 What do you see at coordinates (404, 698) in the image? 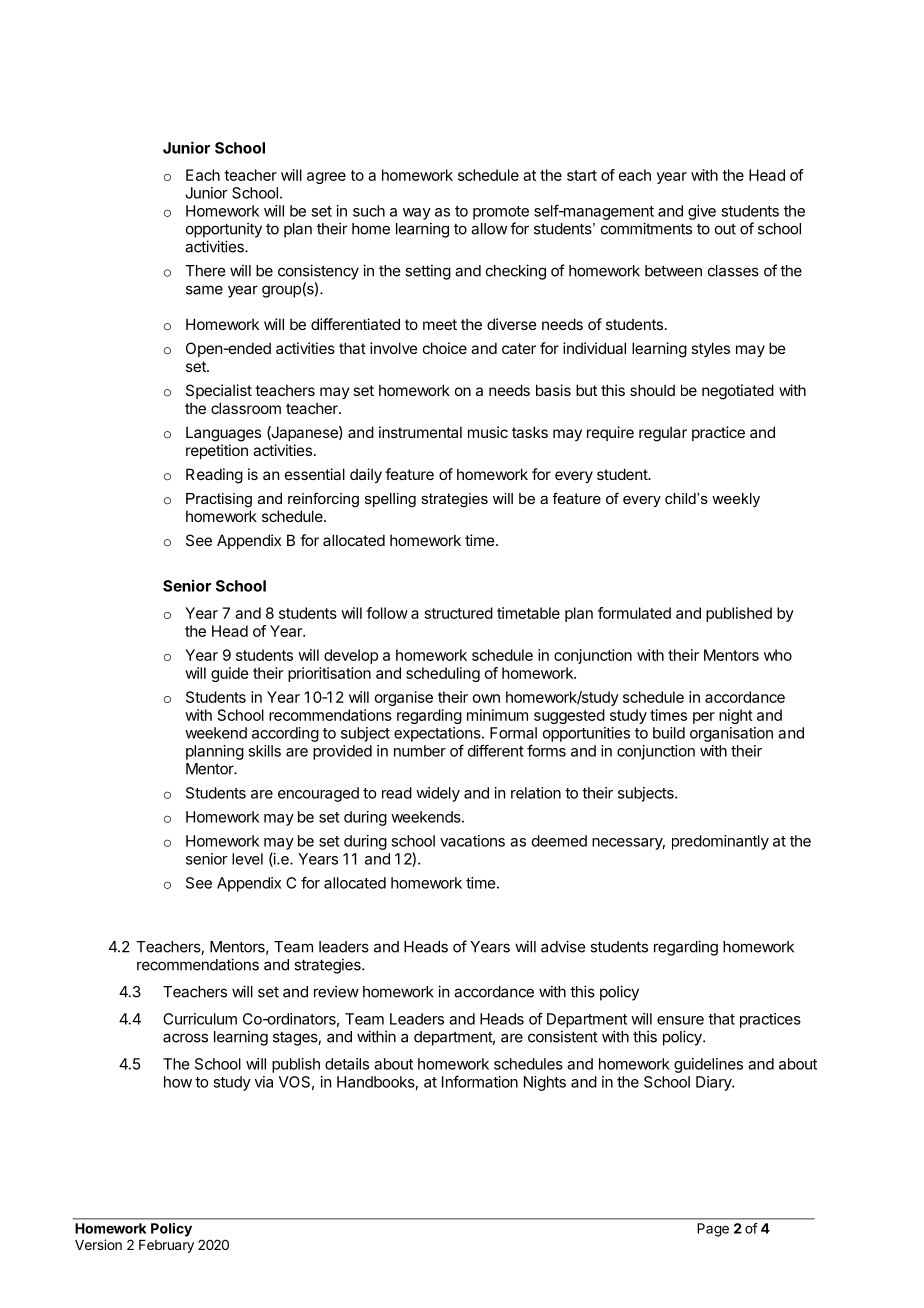
I see `organise` at bounding box center [404, 698].
